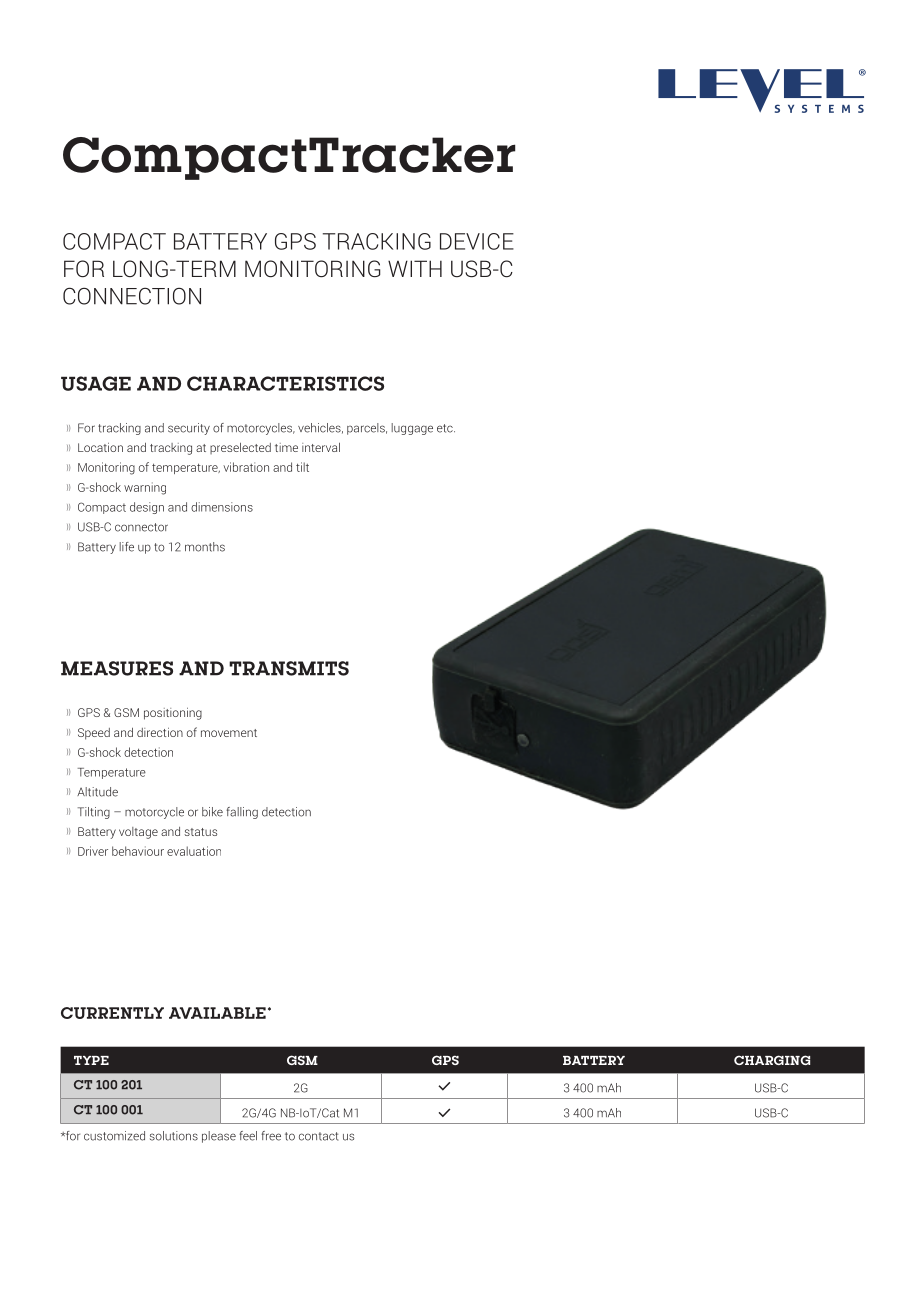 Image resolution: width=924 pixels, height=1301 pixels. Describe the element at coordinates (446, 428) in the screenshot. I see `etc` at that location.
